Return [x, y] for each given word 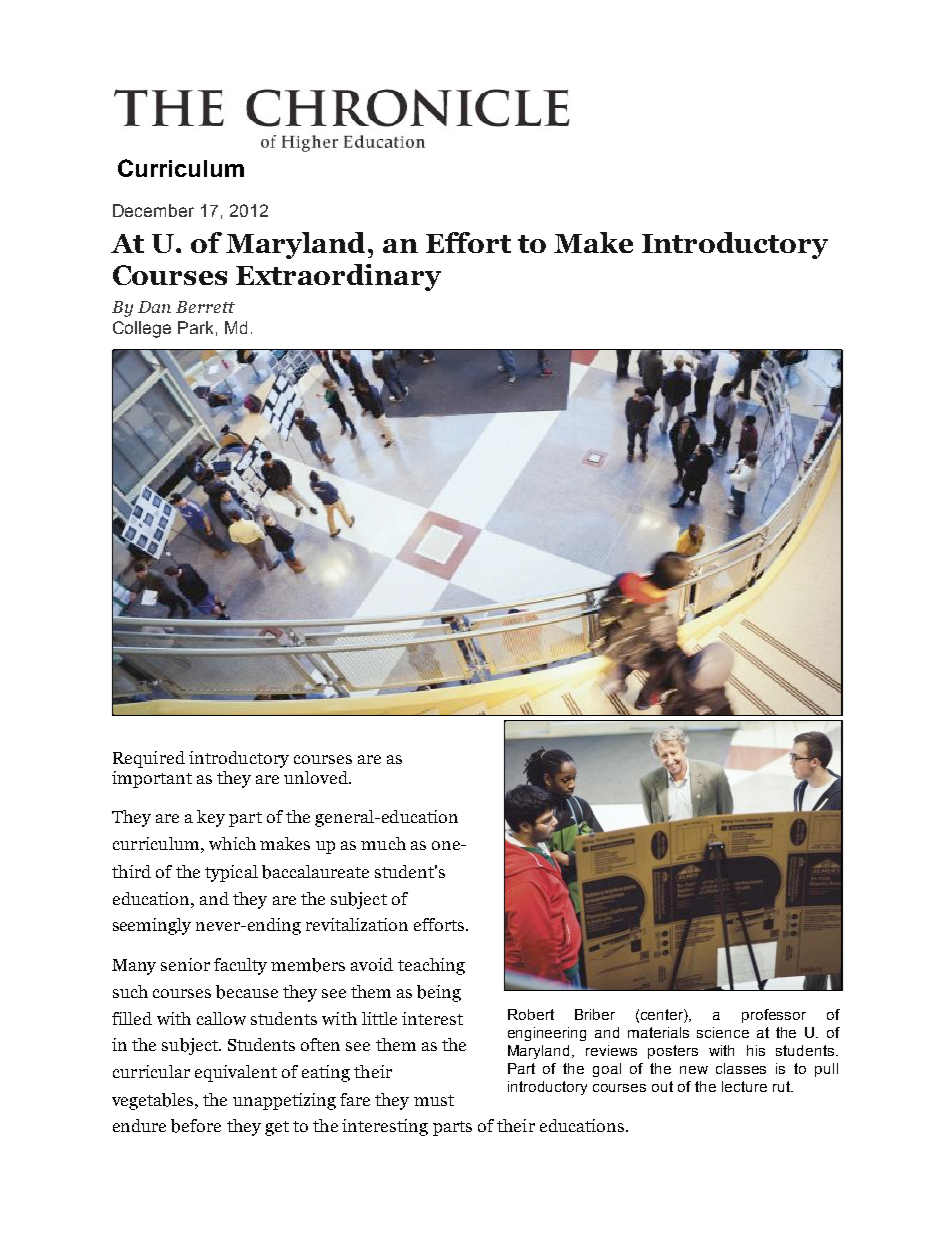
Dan [154, 307]
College [142, 329]
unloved [317, 777]
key [211, 818]
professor [774, 1016]
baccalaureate [315, 872]
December [153, 210]
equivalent [236, 1073]
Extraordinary [338, 277]
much [383, 843]
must [434, 1100]
